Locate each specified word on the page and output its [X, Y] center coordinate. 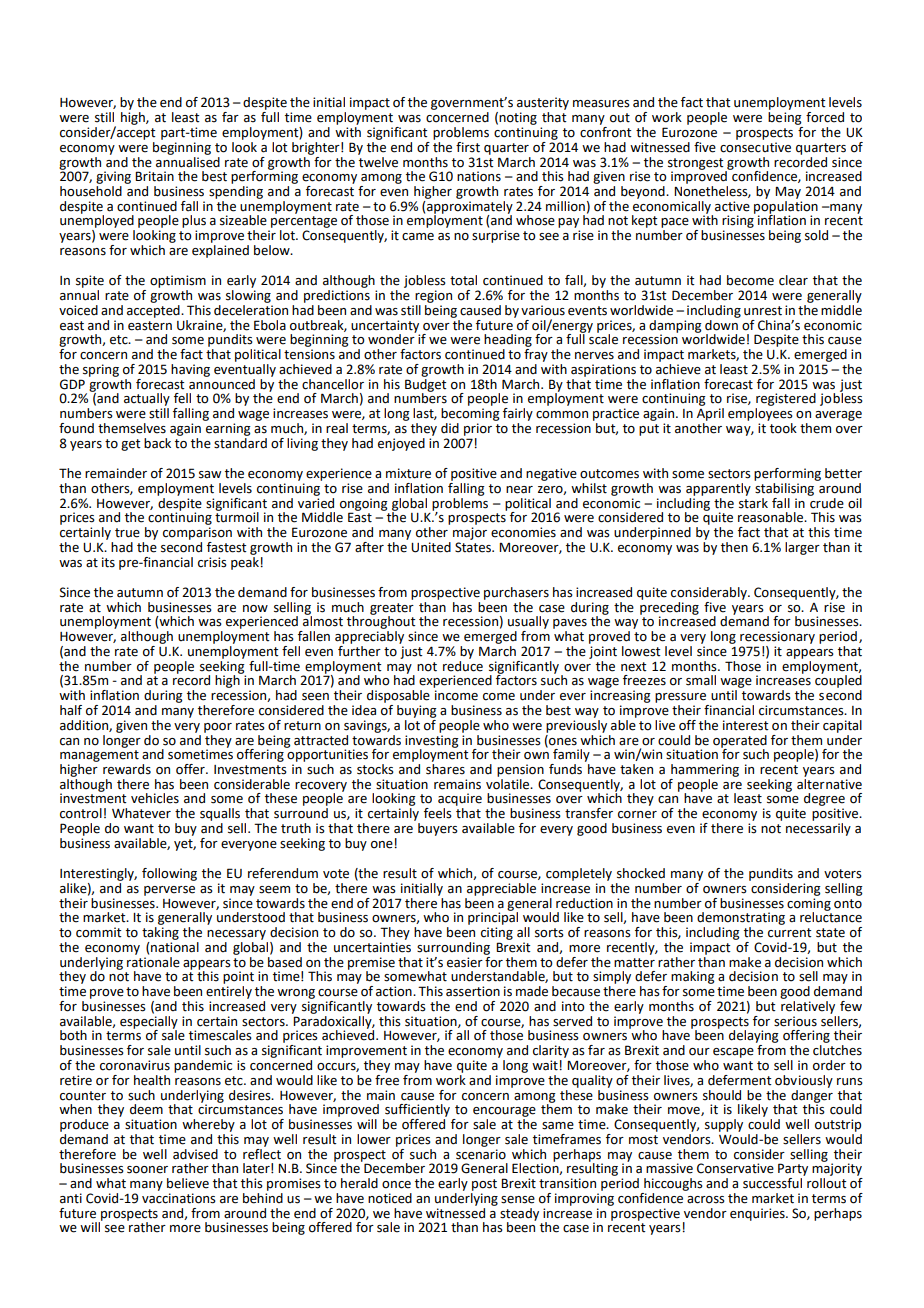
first [468, 147]
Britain [154, 176]
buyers [438, 829]
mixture [408, 473]
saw [210, 475]
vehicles [155, 798]
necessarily [818, 829]
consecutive [755, 147]
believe [188, 1183]
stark [753, 502]
